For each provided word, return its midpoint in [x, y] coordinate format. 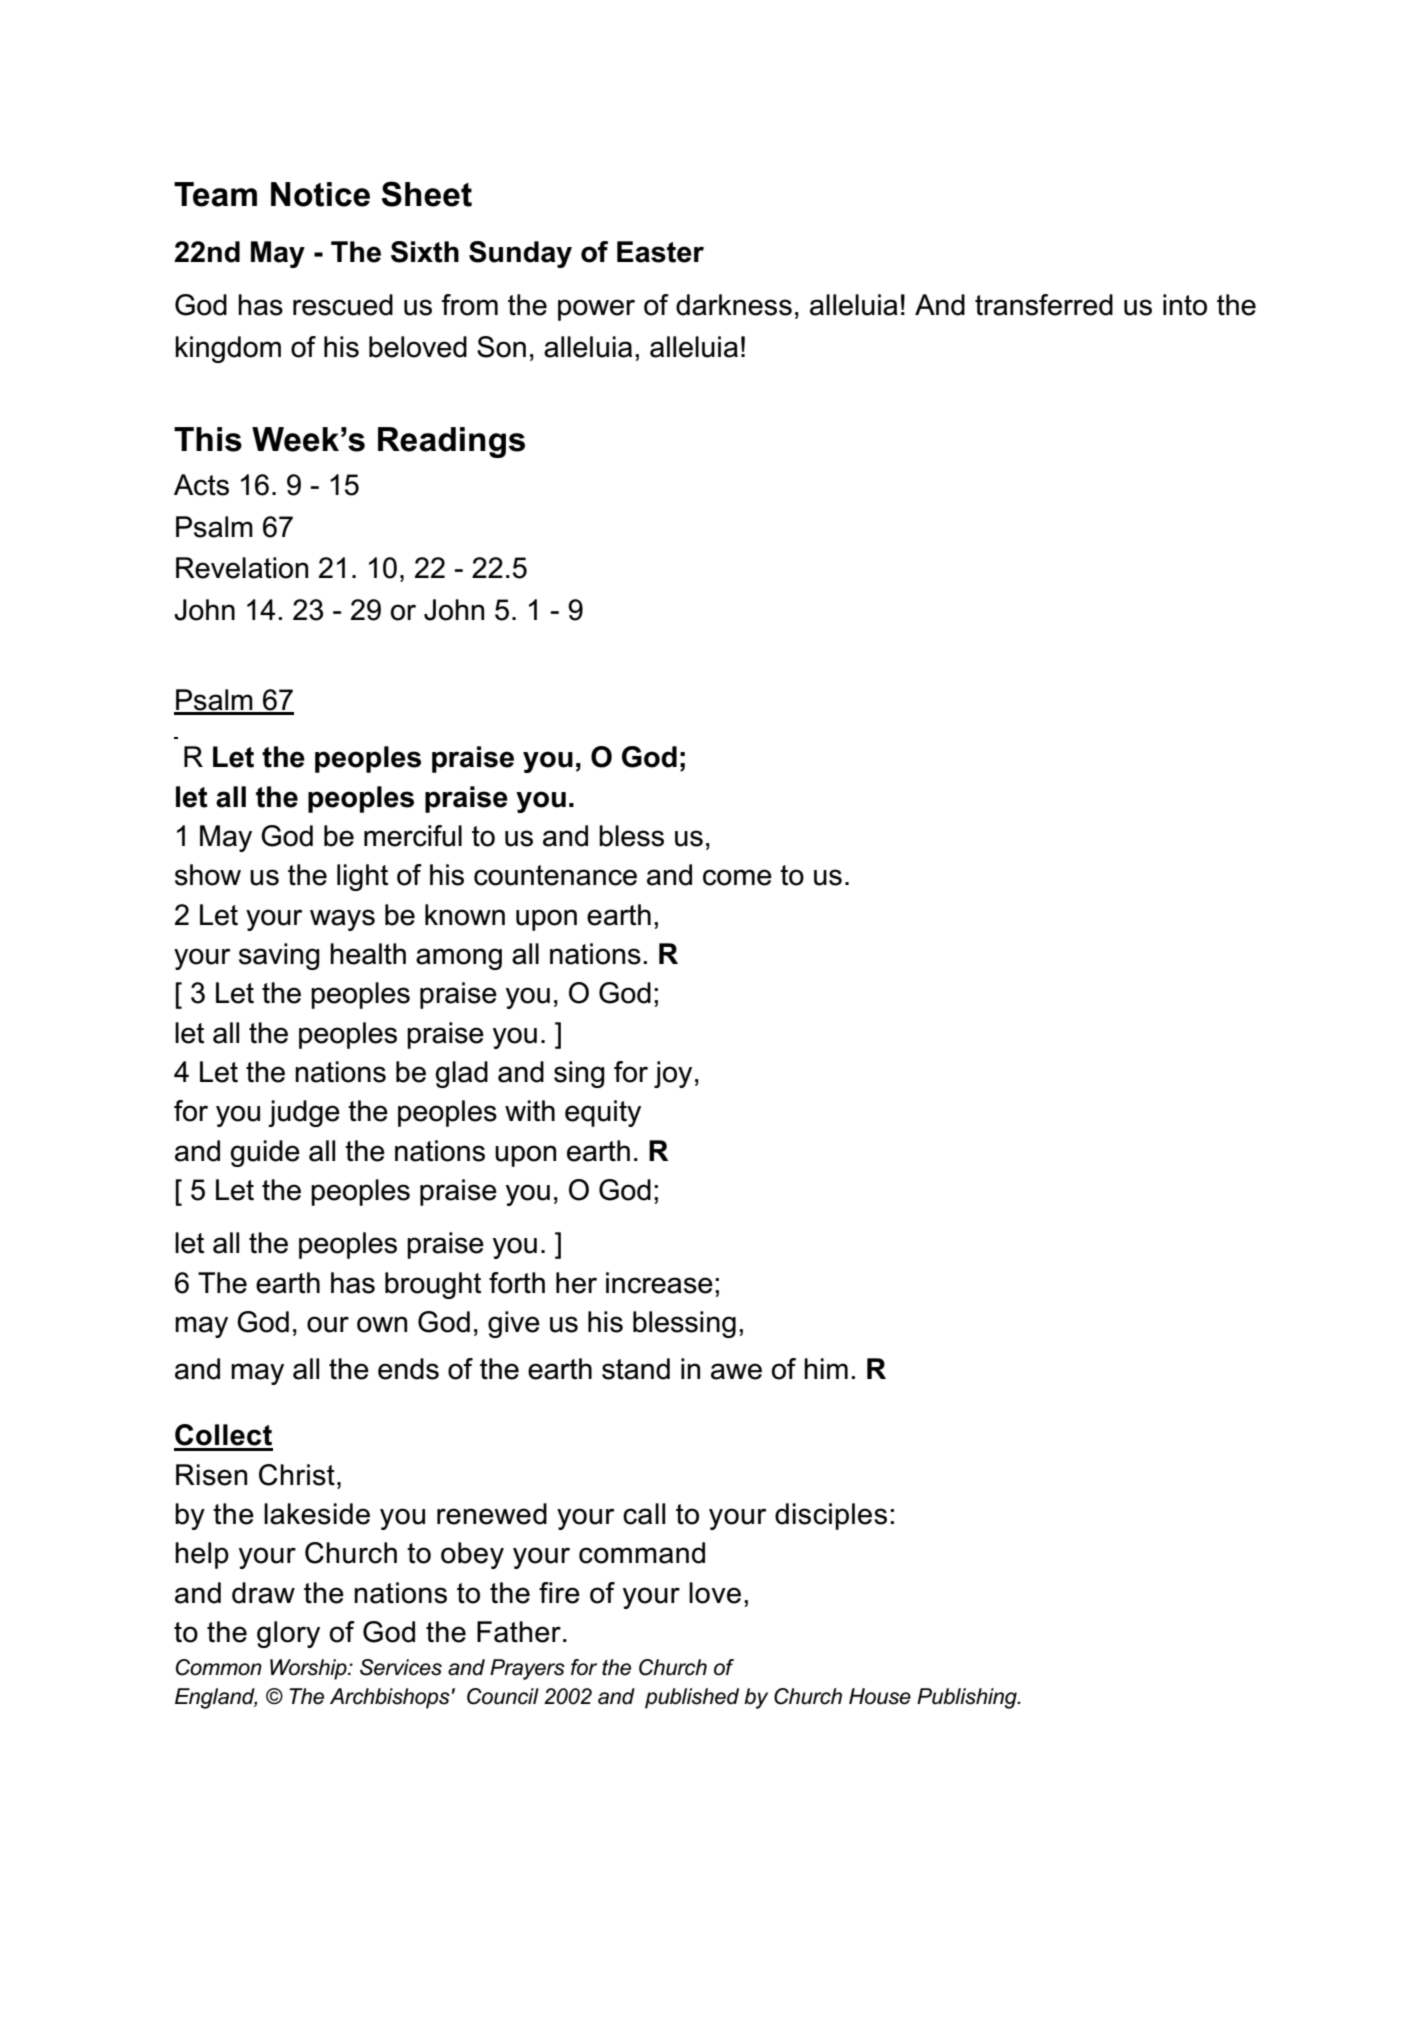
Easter [660, 252]
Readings [451, 442]
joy [673, 1074]
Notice [320, 194]
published [692, 1698]
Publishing [968, 1698]
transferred [1044, 305]
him [826, 1368]
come [737, 877]
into [1185, 305]
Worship [309, 1669]
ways [342, 920]
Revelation [242, 568]
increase [659, 1283]
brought [433, 1285]
